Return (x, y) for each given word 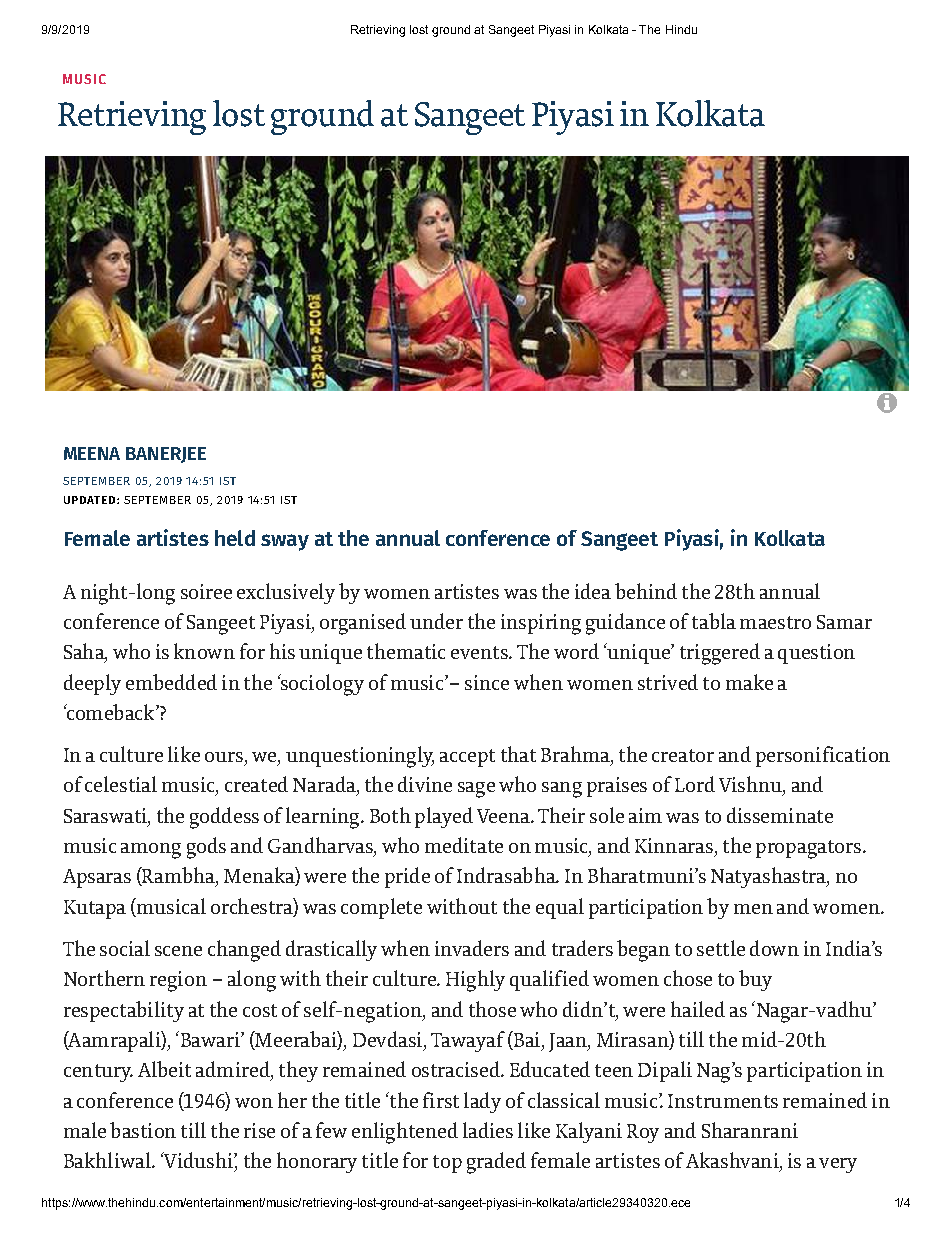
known (204, 651)
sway (285, 542)
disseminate (780, 815)
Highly (475, 981)
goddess (224, 818)
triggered (720, 654)
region (178, 981)
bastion (143, 1130)
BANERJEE (166, 455)
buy (755, 980)
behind (646, 591)
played (444, 817)
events (480, 652)
